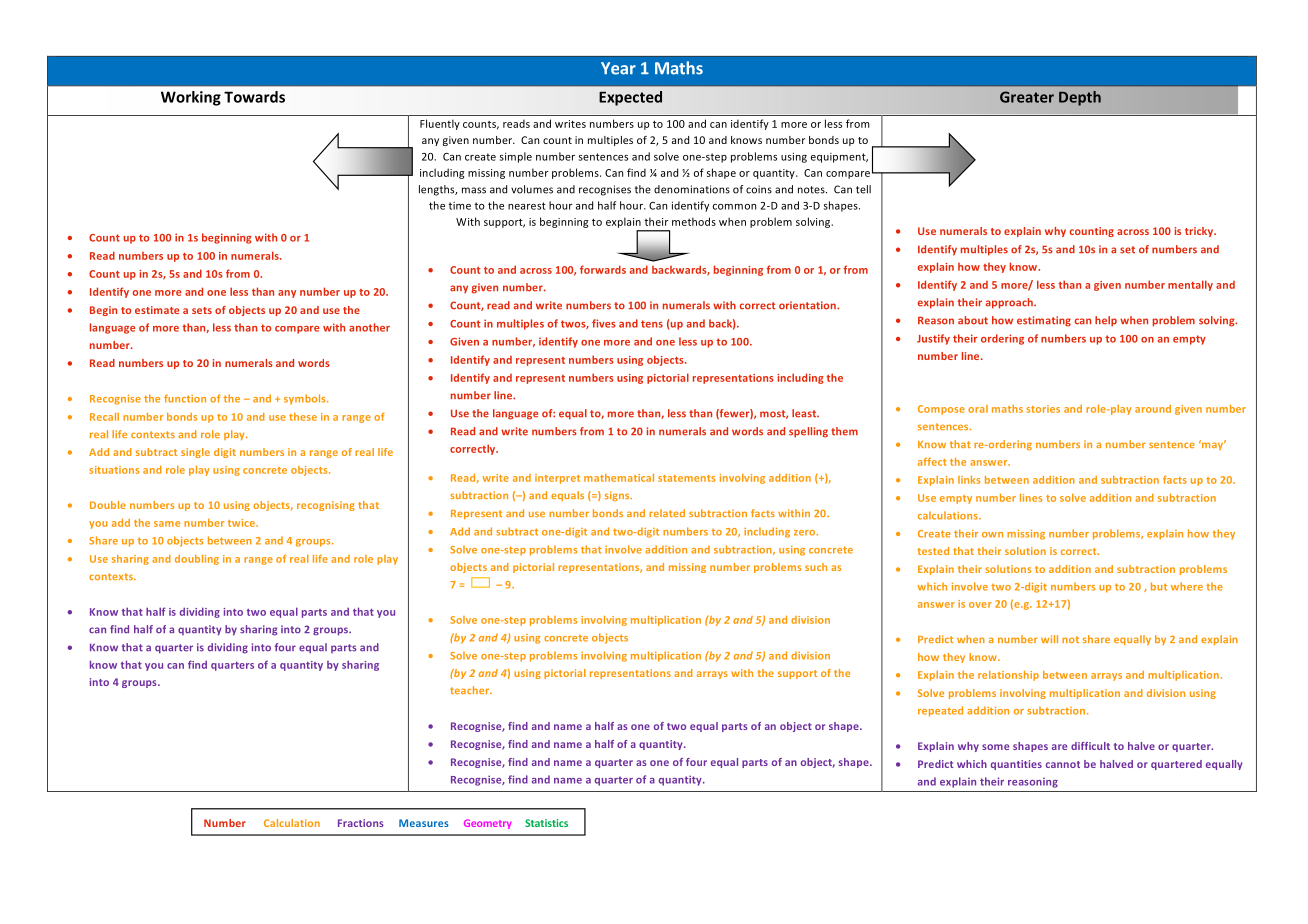 This page has width=1308, height=924. Describe the element at coordinates (1063, 764) in the page. I see `cannot` at that location.
